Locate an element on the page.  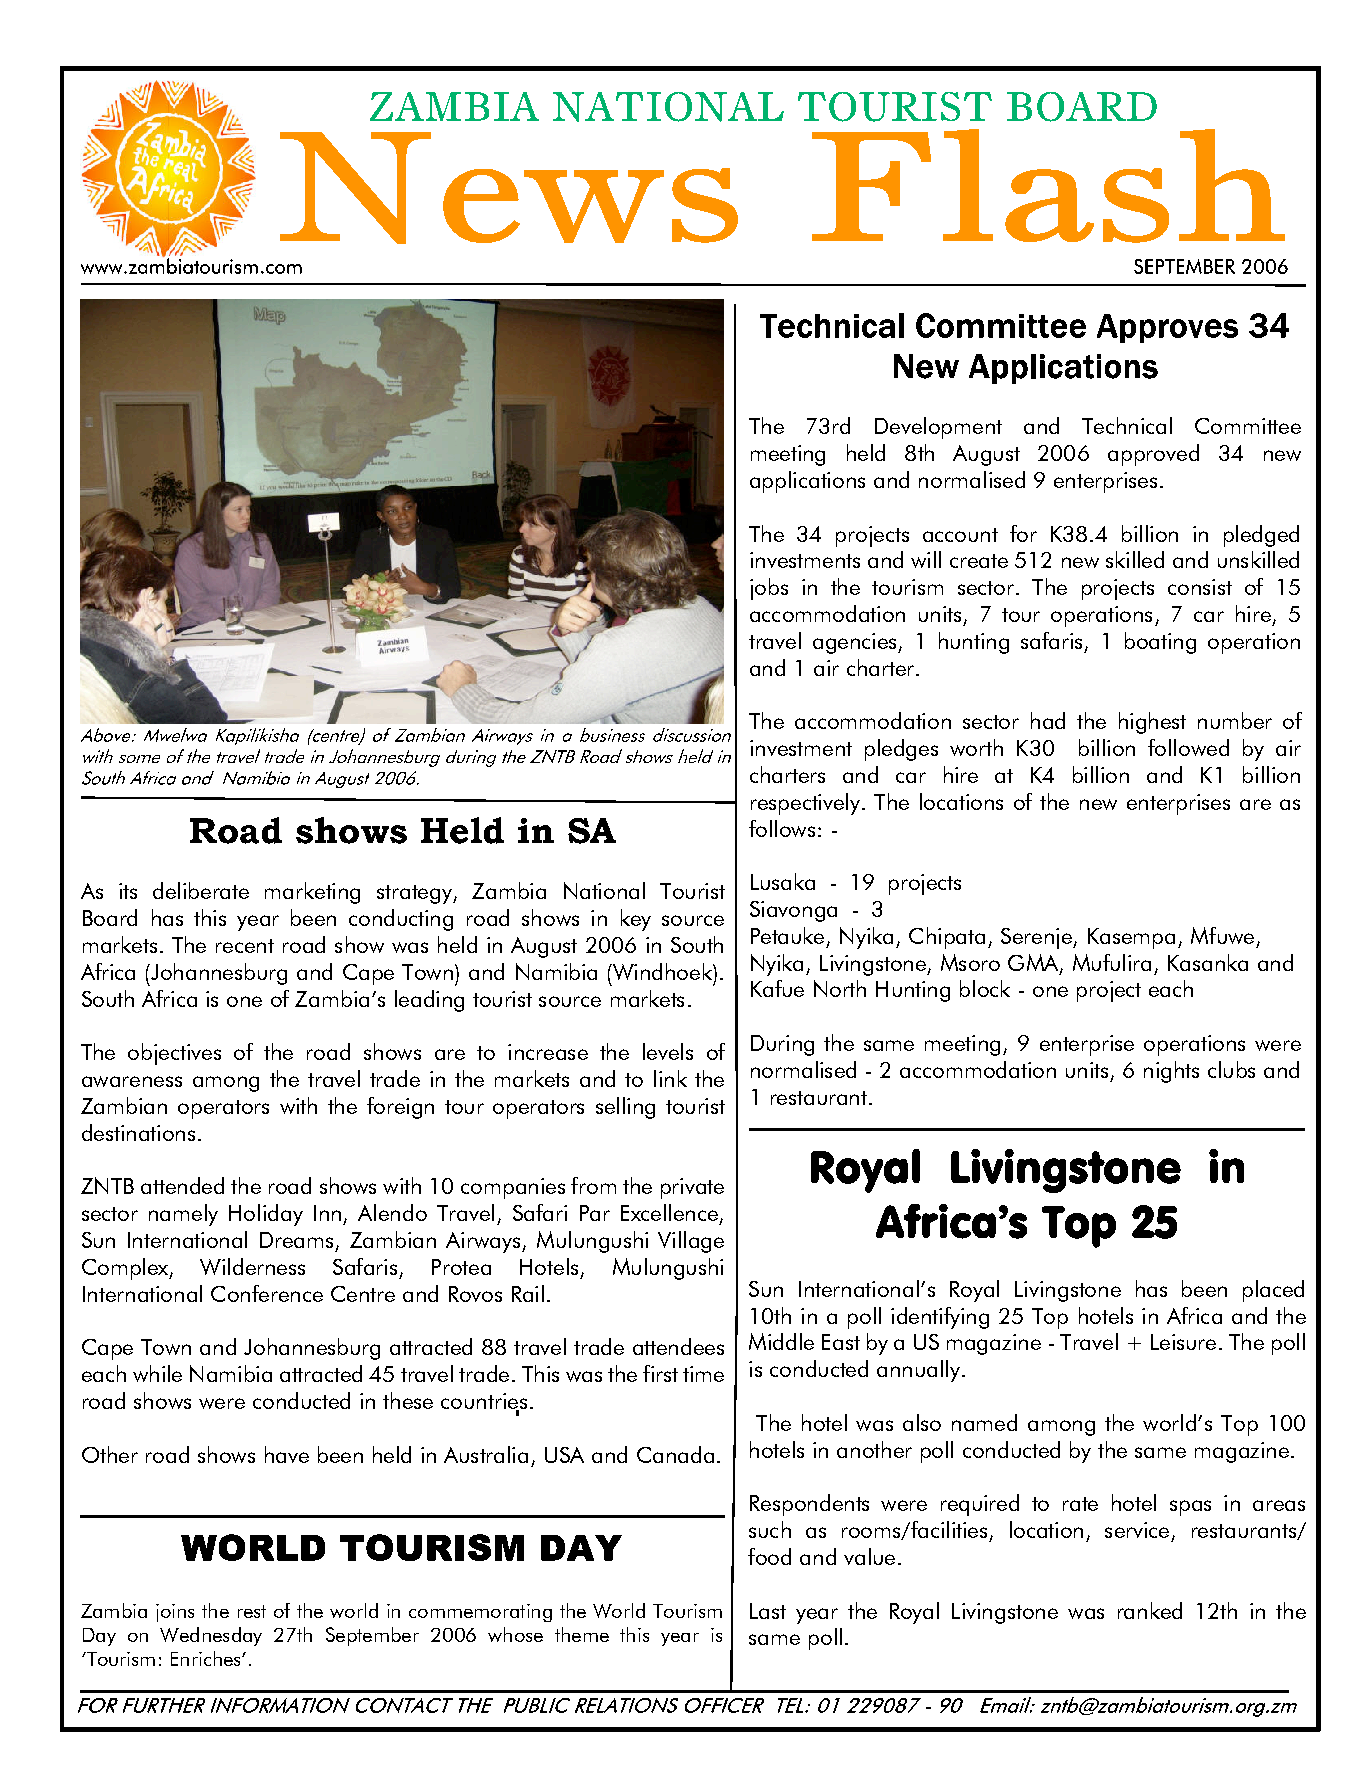
marketing is located at coordinates (312, 893).
